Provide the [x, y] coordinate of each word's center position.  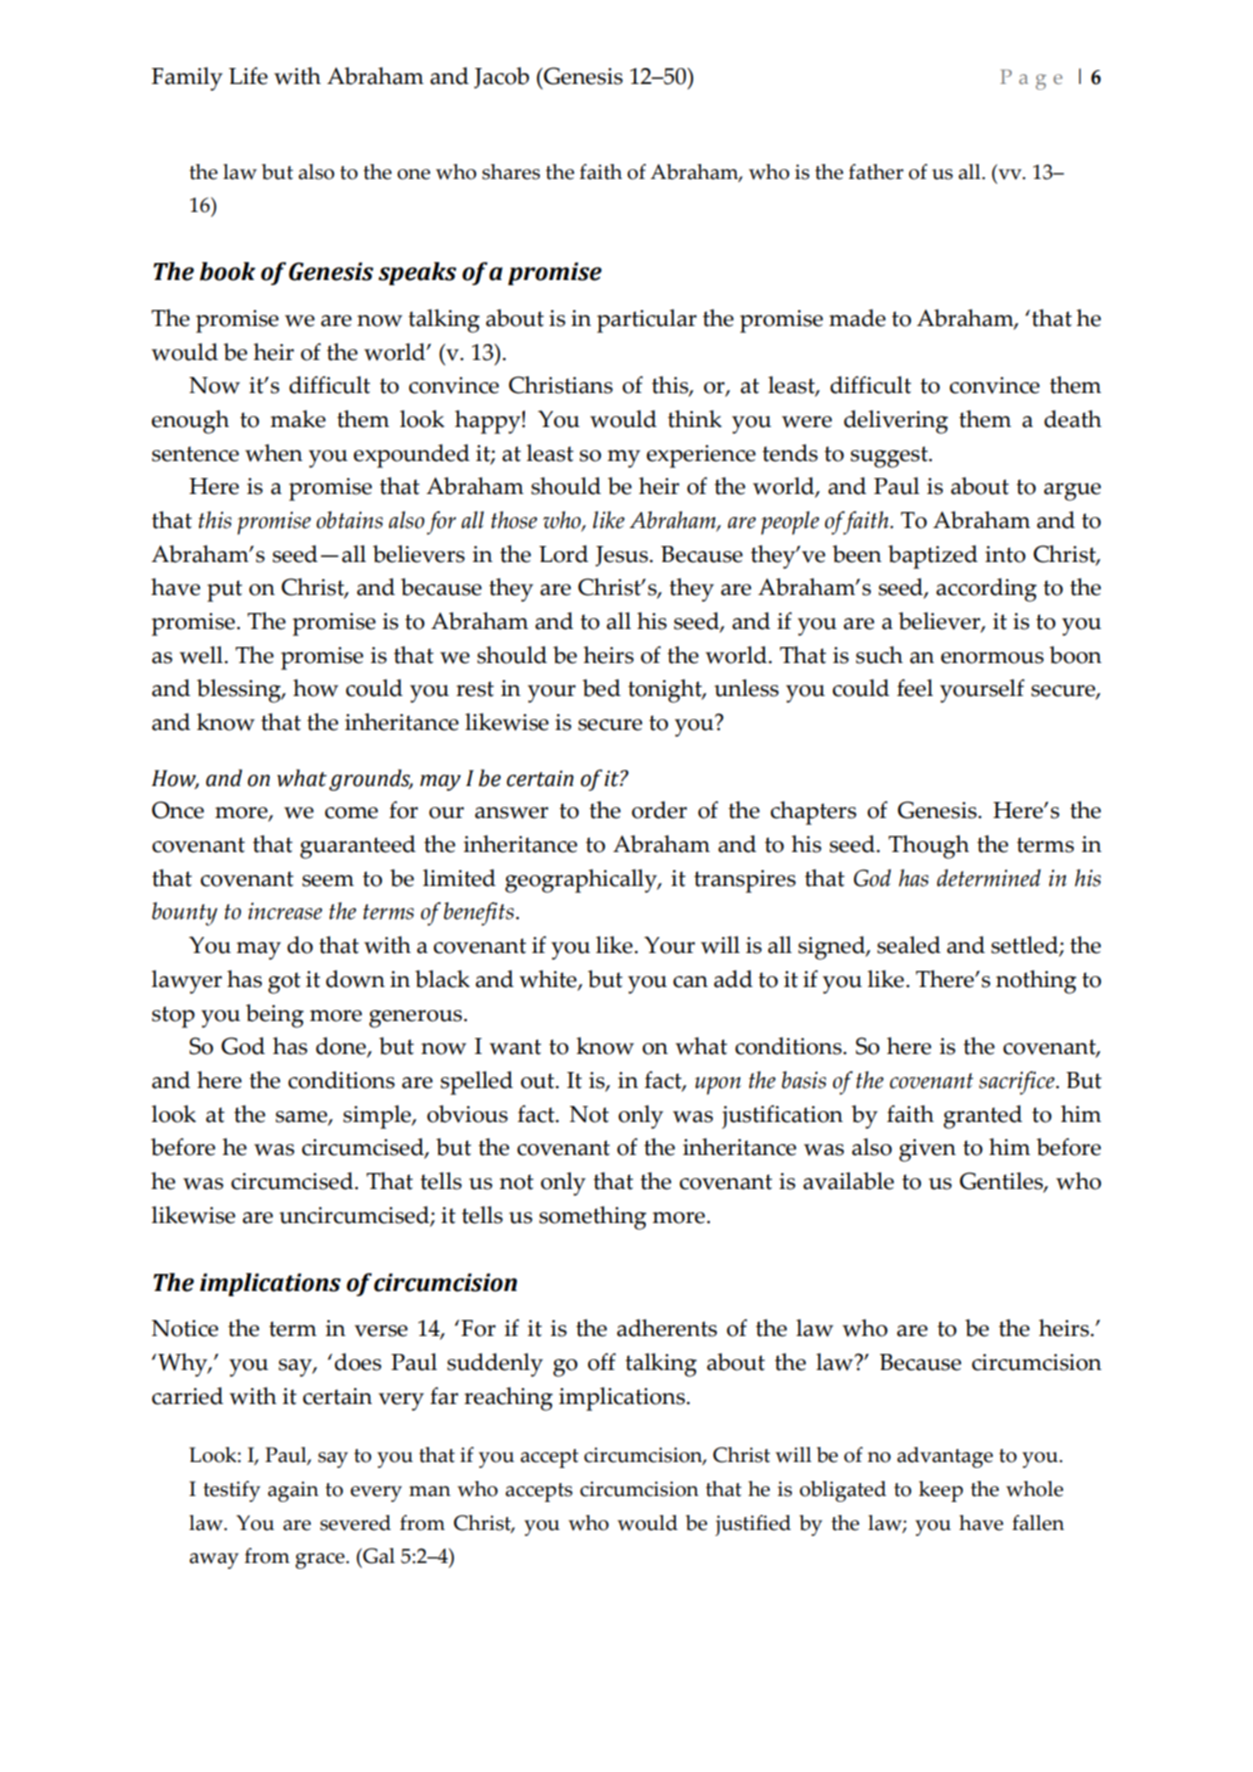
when [274, 453]
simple [378, 1117]
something [593, 1218]
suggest [890, 457]
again [293, 1491]
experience [701, 456]
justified [753, 1525]
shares [511, 172]
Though [928, 847]
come [351, 813]
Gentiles [1002, 1182]
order [659, 810]
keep [941, 1491]
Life [248, 76]
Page [1031, 79]
